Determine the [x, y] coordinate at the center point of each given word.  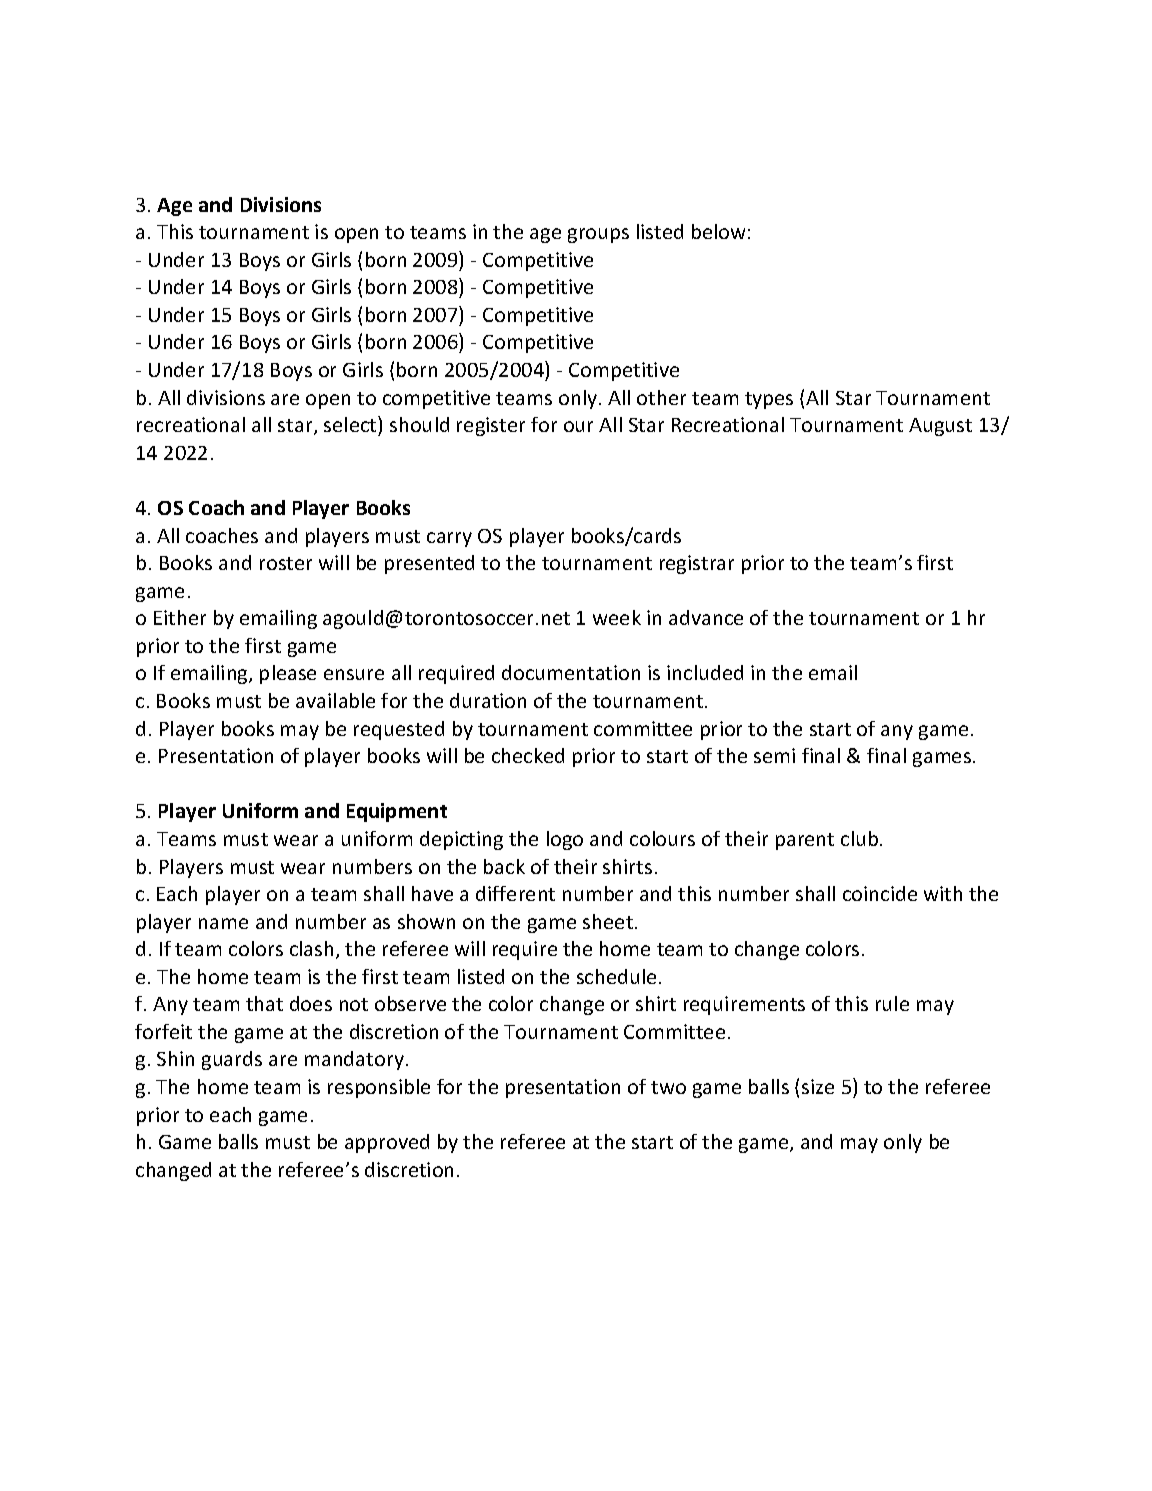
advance [706, 617]
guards [232, 1060]
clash [311, 948]
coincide [880, 893]
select [351, 424]
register [491, 426]
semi [774, 755]
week [617, 617]
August [940, 427]
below [718, 231]
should [419, 424]
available [335, 700]
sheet [608, 921]
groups [598, 235]
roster [286, 563]
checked [528, 755]
